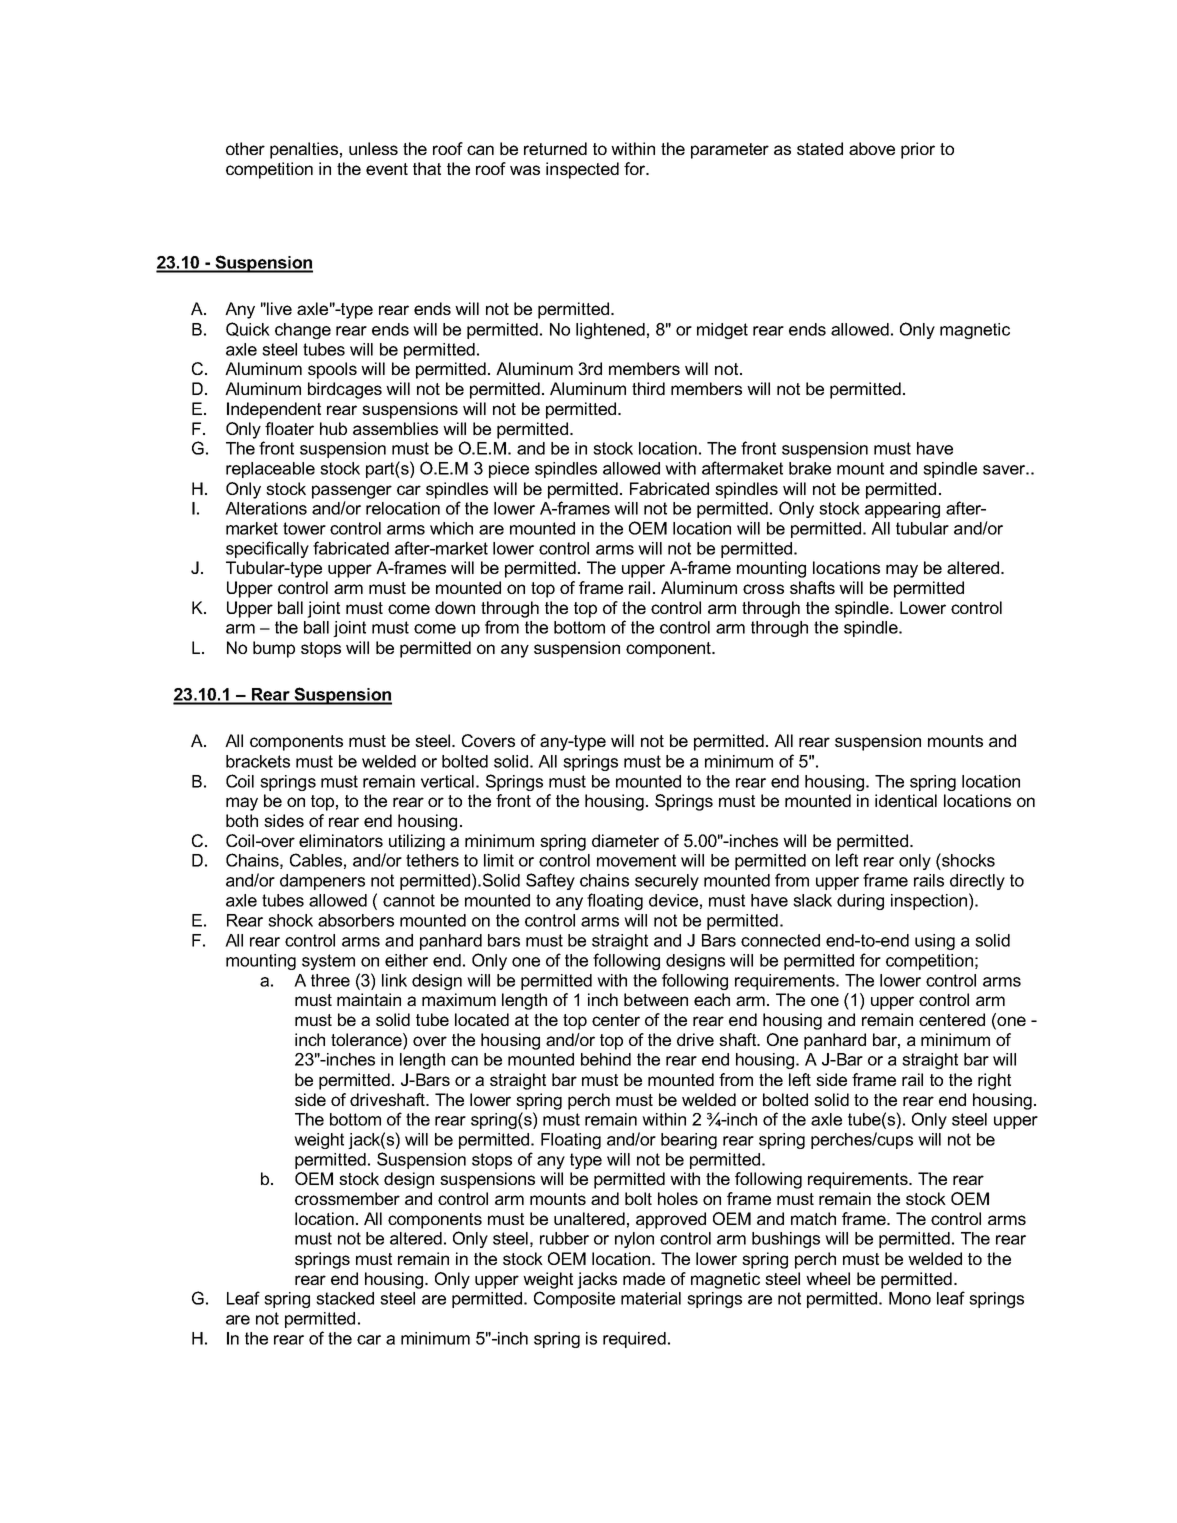  What do you see at coordinates (267, 549) in the image?
I see `specifically` at bounding box center [267, 549].
